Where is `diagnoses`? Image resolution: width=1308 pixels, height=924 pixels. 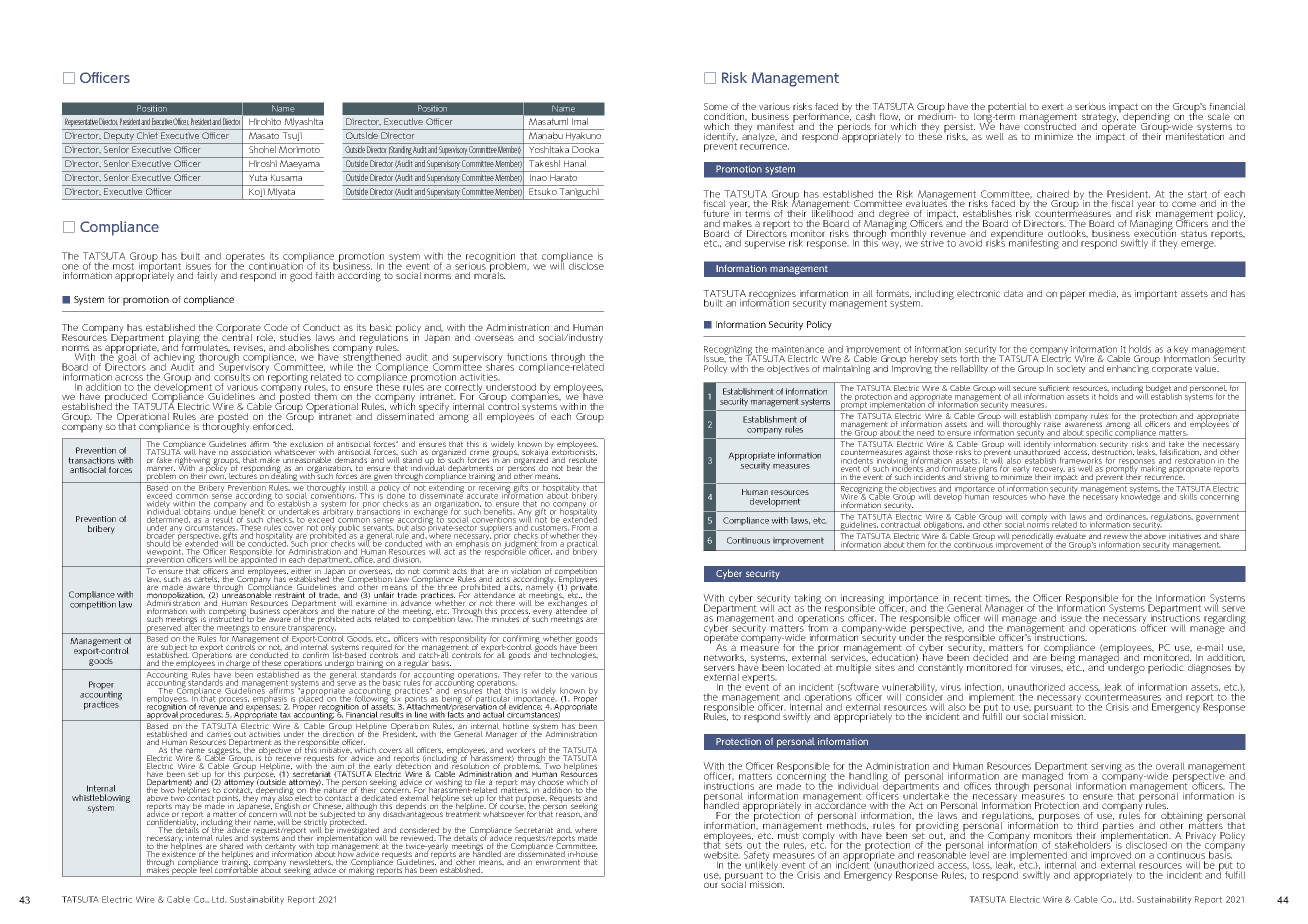 diagnoses is located at coordinates (1209, 669).
